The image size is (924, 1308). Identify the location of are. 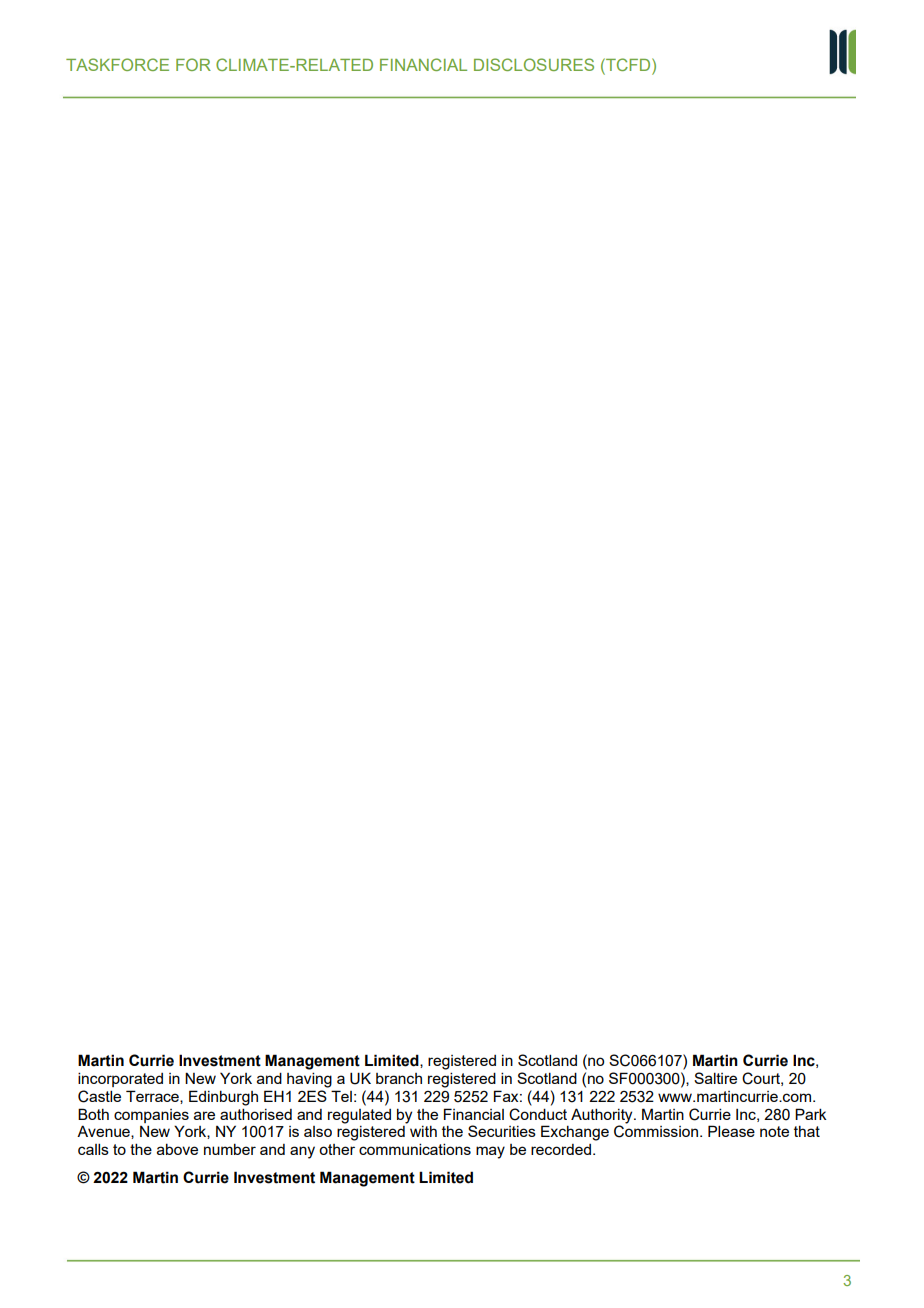
(204, 1115).
